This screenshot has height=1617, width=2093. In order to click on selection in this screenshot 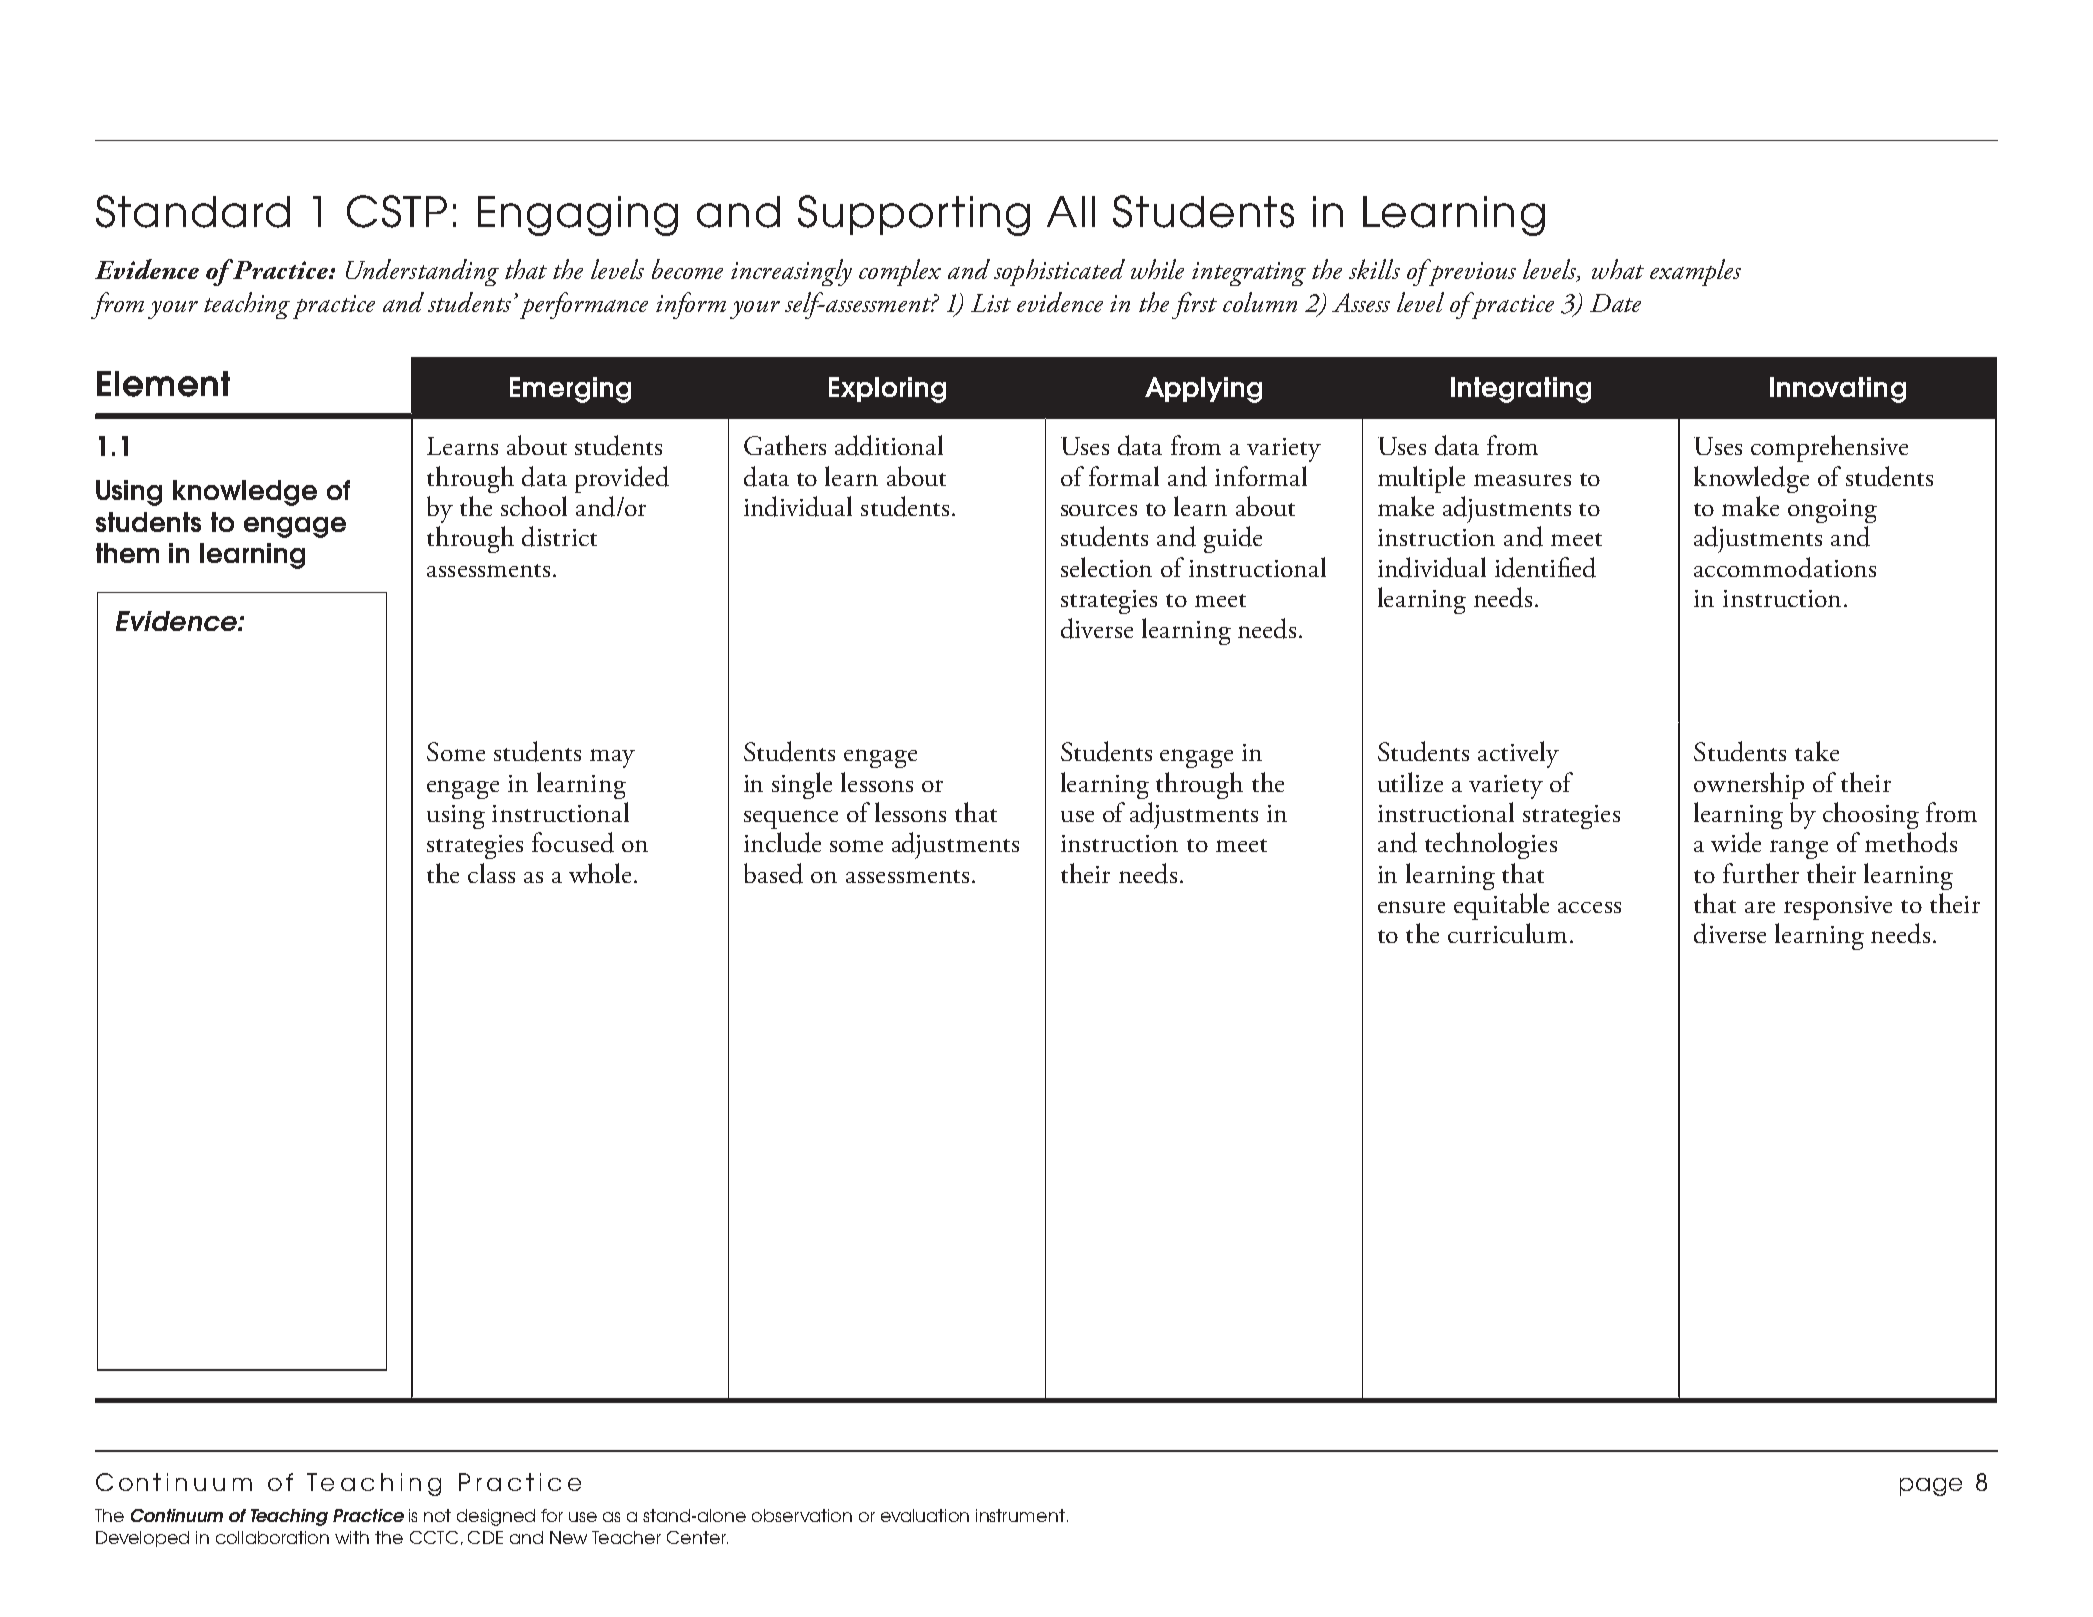, I will do `click(1106, 567)`.
